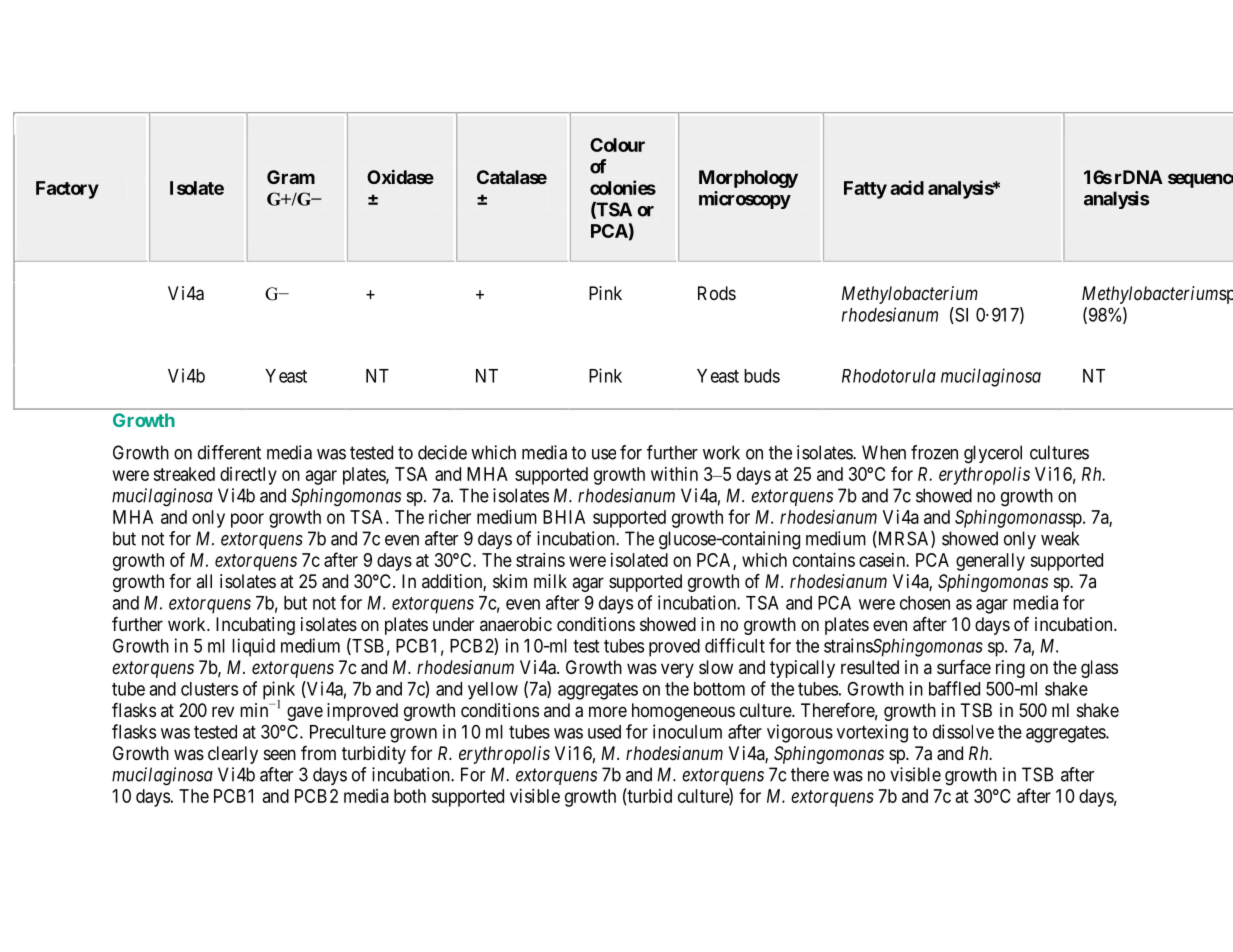 The width and height of the screenshot is (1233, 952). What do you see at coordinates (934, 452) in the screenshot?
I see `frozen` at bounding box center [934, 452].
